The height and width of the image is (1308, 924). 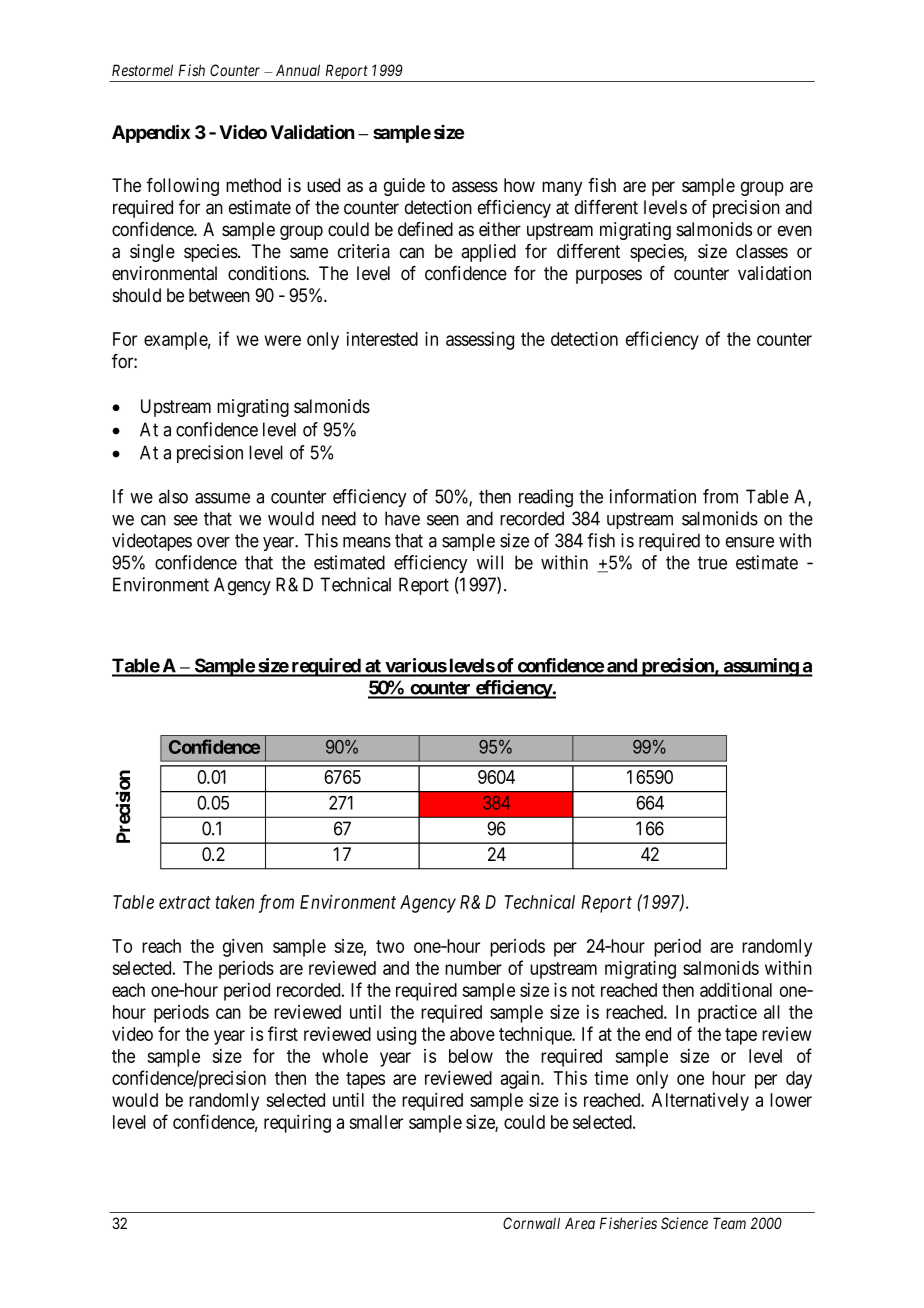 What do you see at coordinates (795, 231) in the image?
I see `even` at bounding box center [795, 231].
